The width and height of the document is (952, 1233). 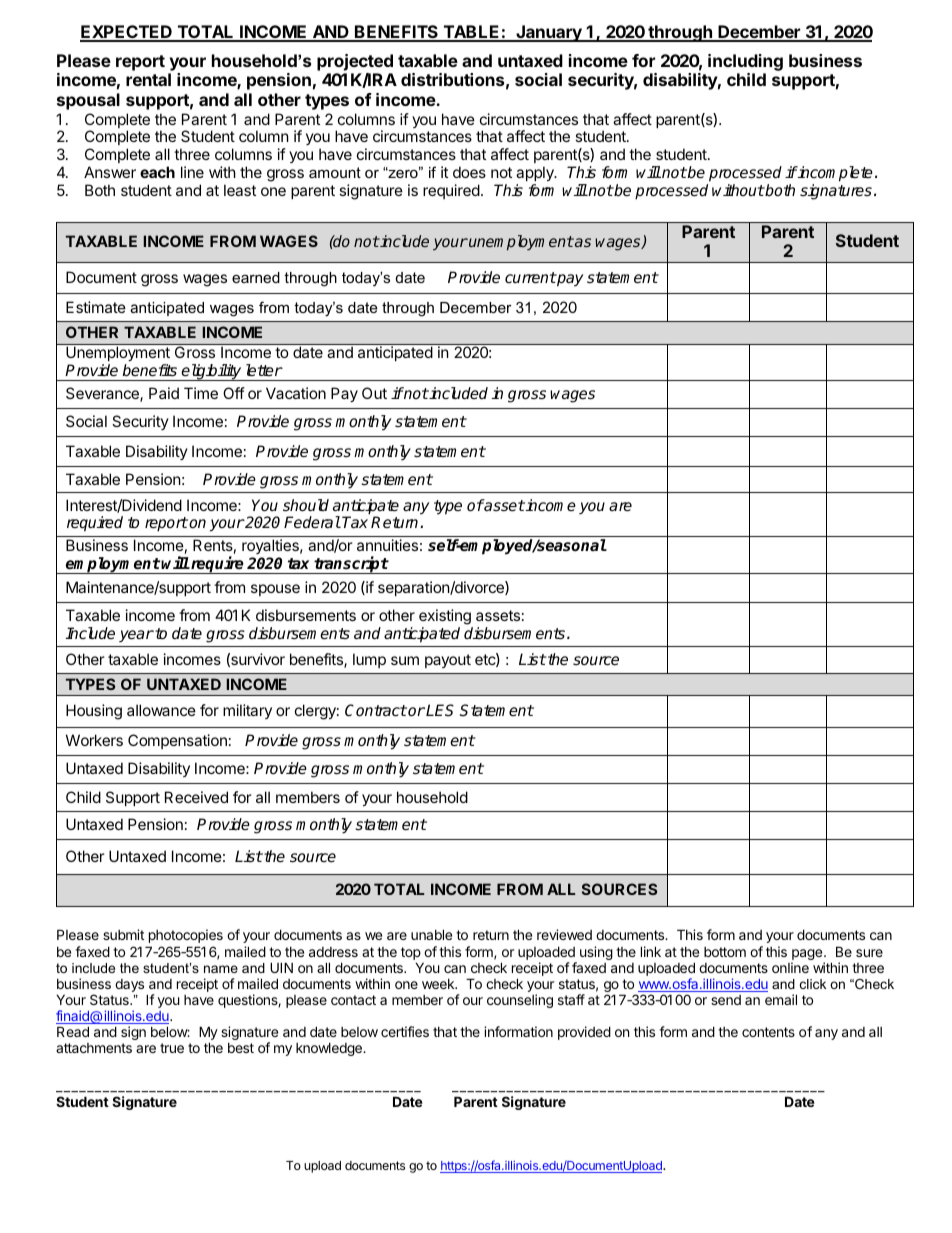 I want to click on Contract, so click(x=376, y=710).
